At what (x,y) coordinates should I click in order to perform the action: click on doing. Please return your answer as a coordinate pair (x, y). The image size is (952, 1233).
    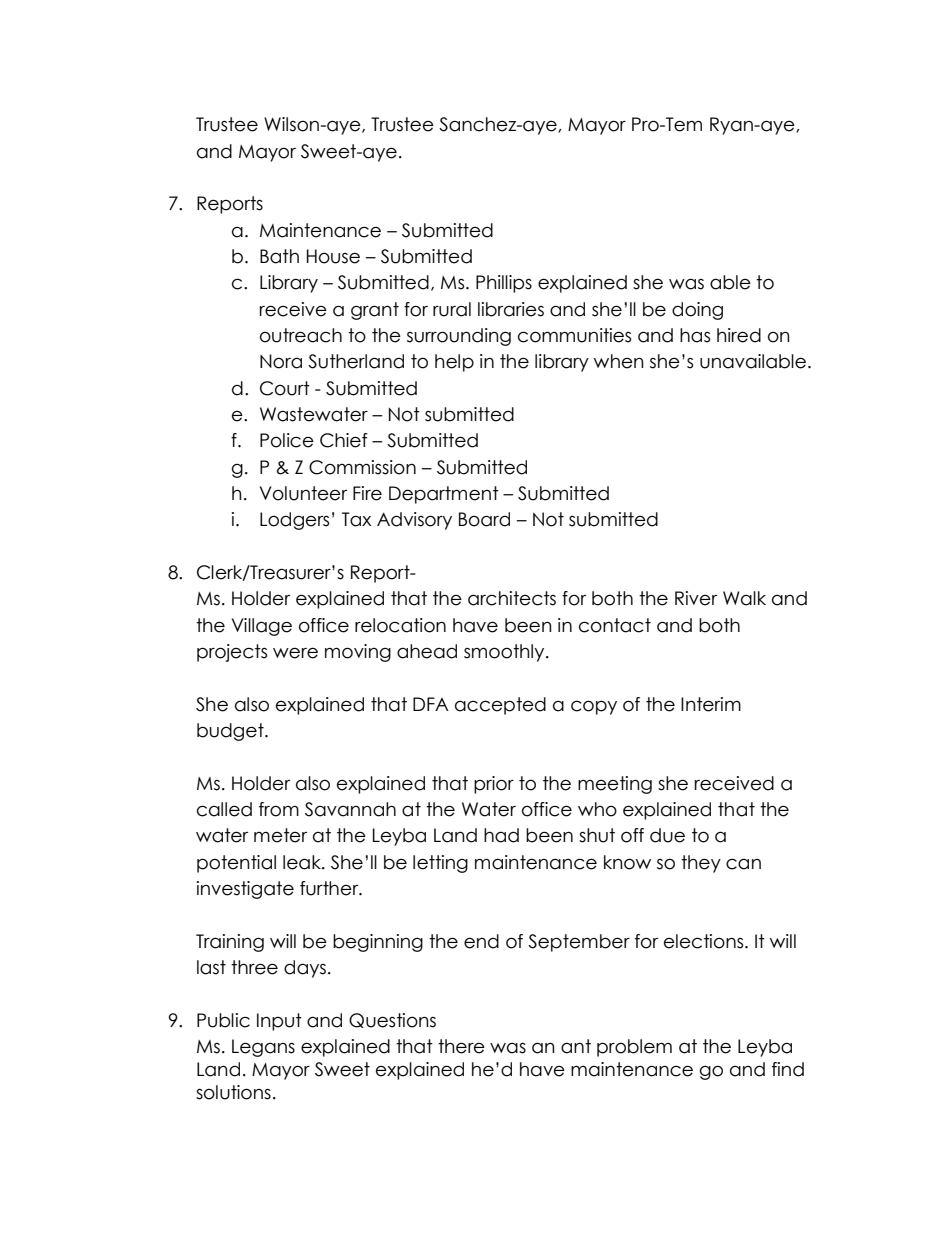
    Looking at the image, I should click on (697, 311).
